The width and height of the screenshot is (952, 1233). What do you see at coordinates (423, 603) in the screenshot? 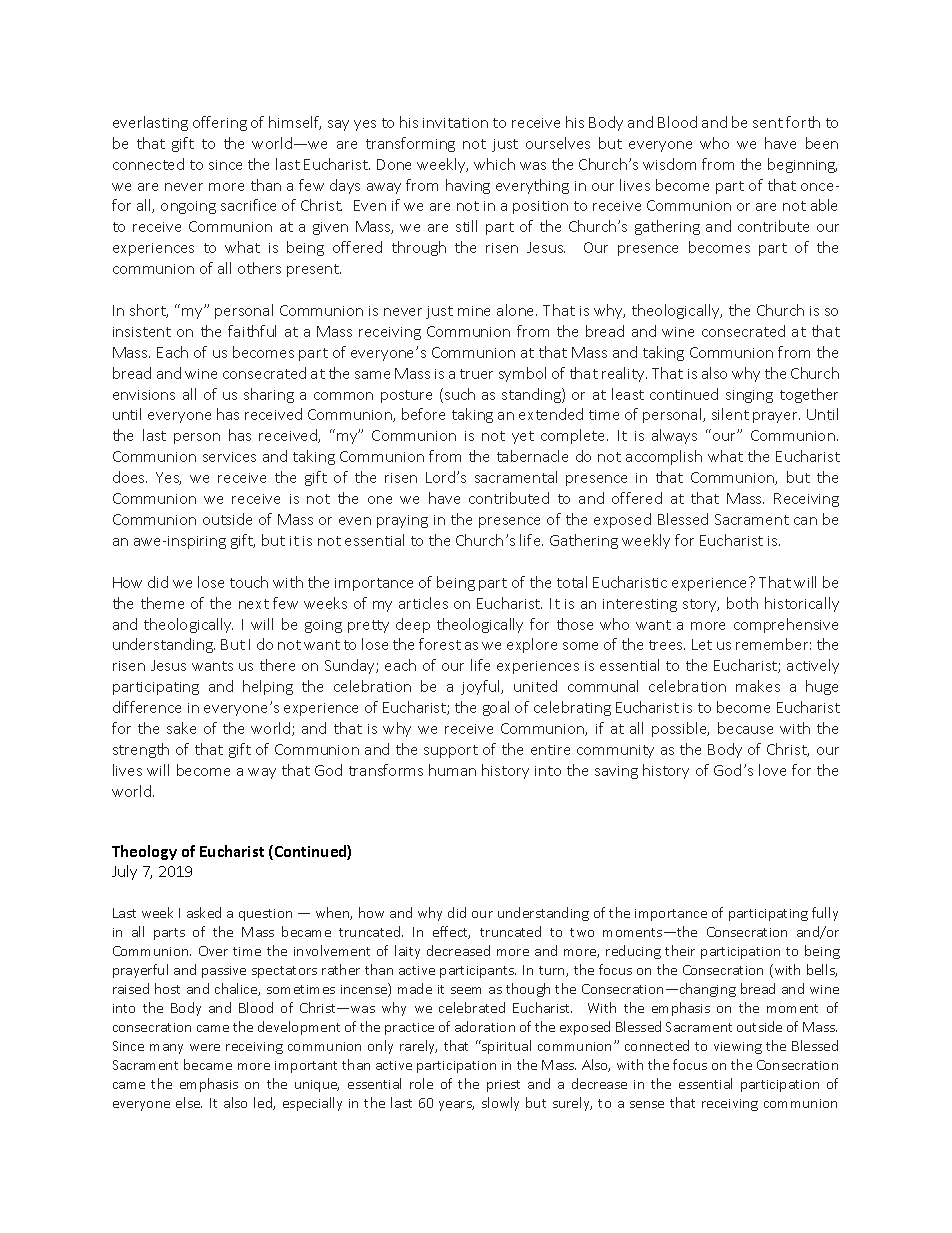
I see `articles` at bounding box center [423, 603].
